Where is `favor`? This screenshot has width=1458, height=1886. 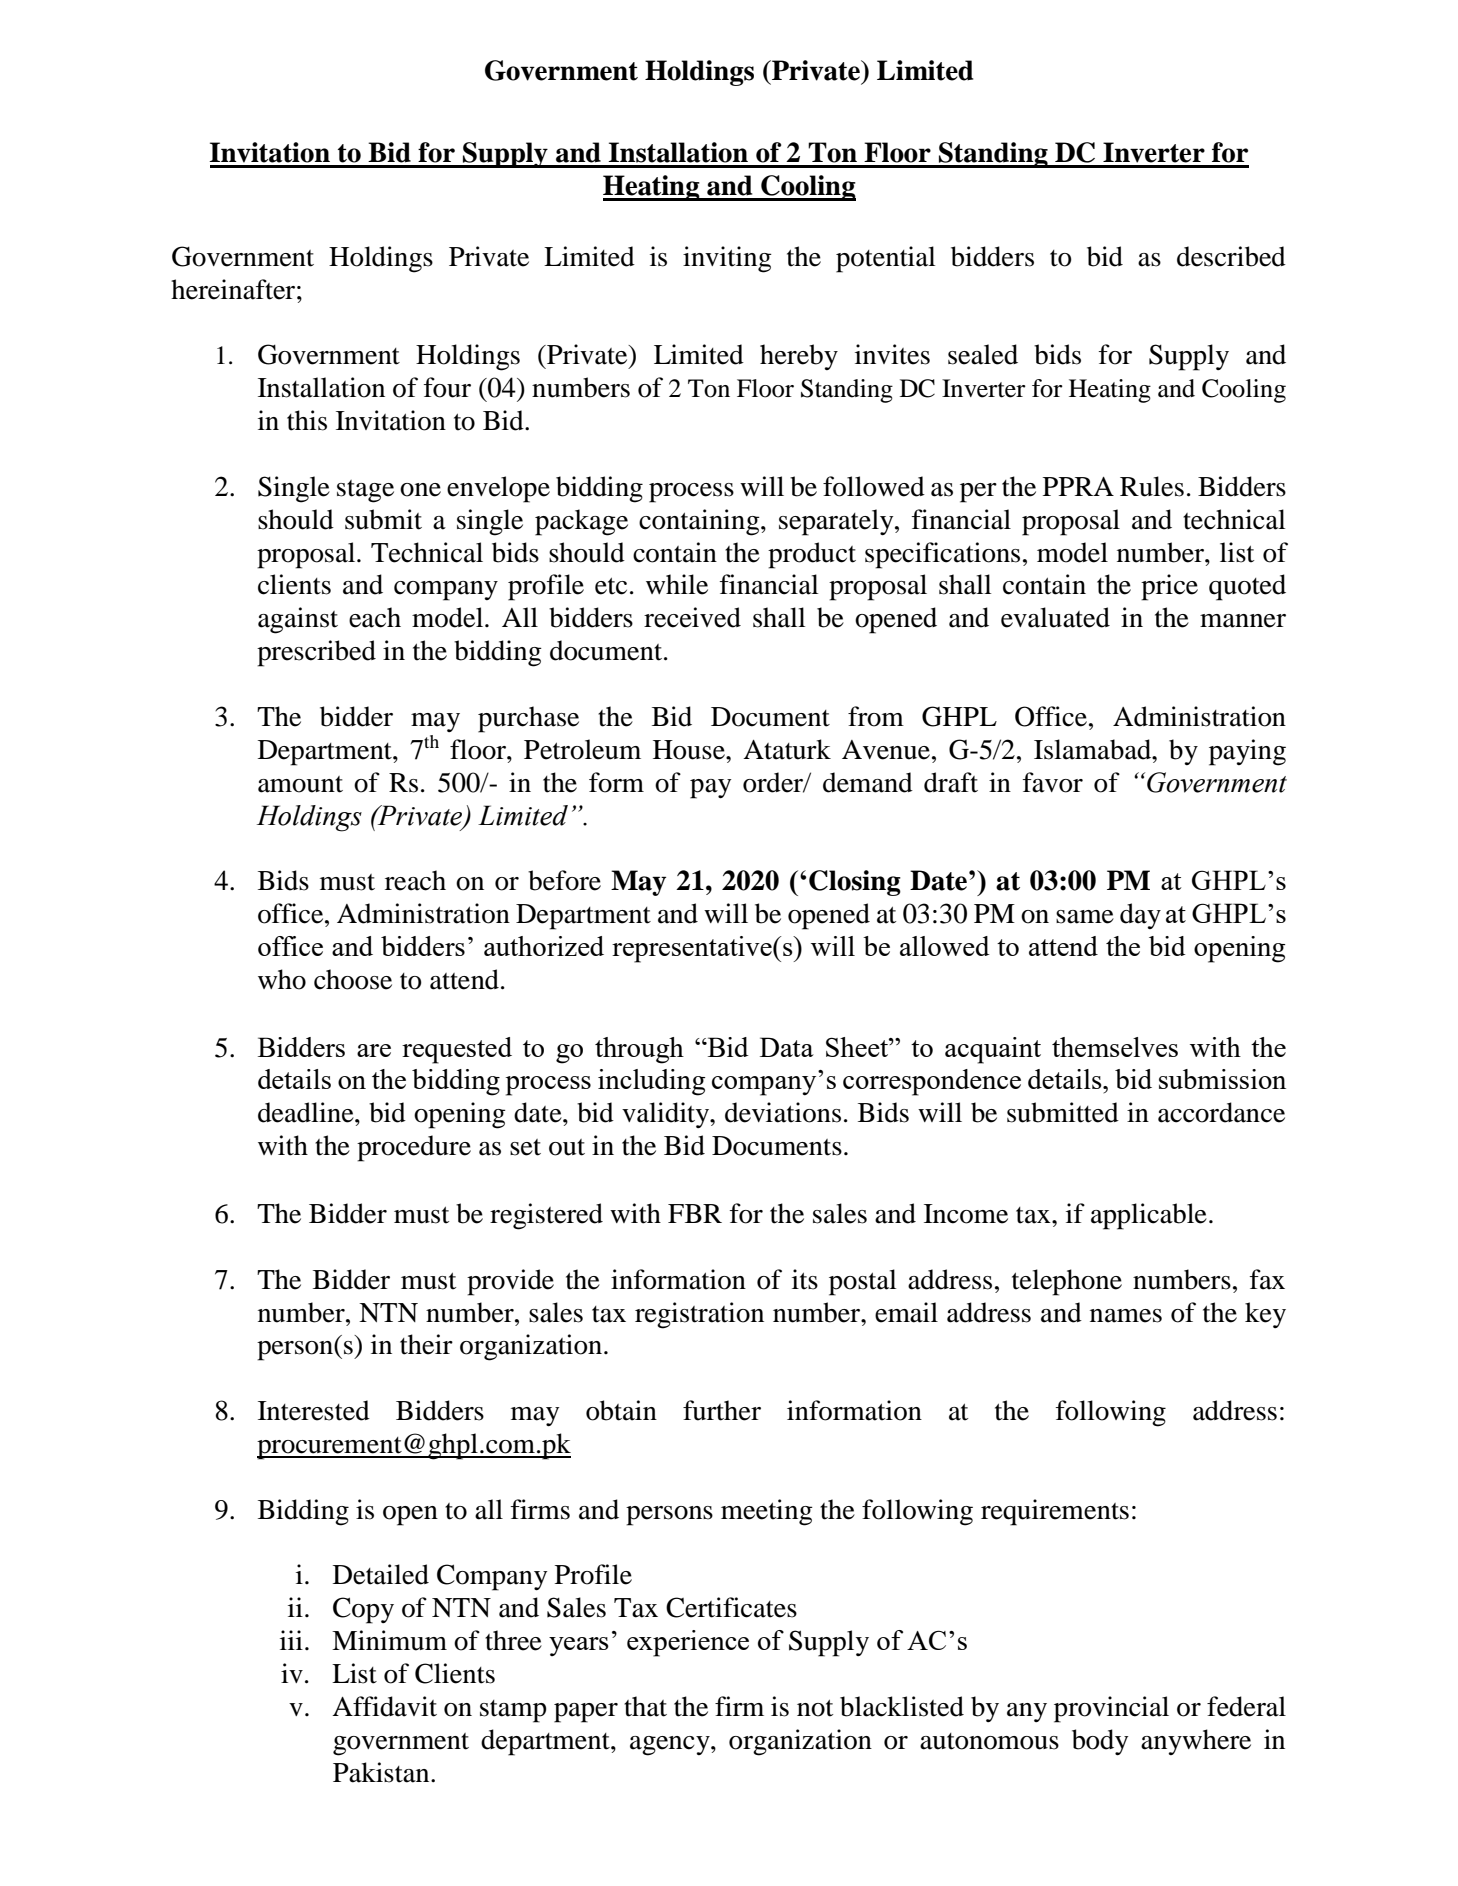
favor is located at coordinates (1053, 782).
